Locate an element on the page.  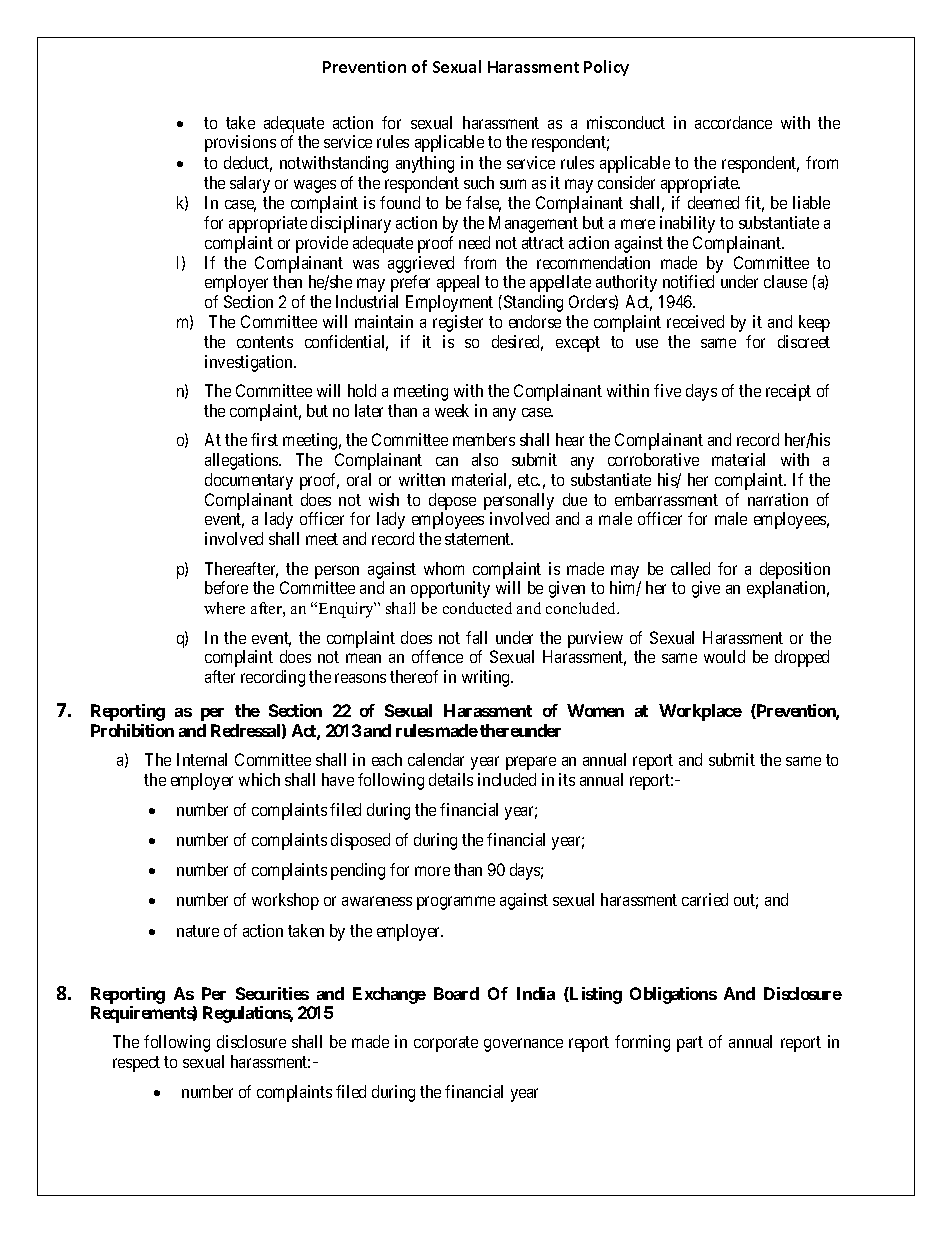
writing is located at coordinates (487, 678).
